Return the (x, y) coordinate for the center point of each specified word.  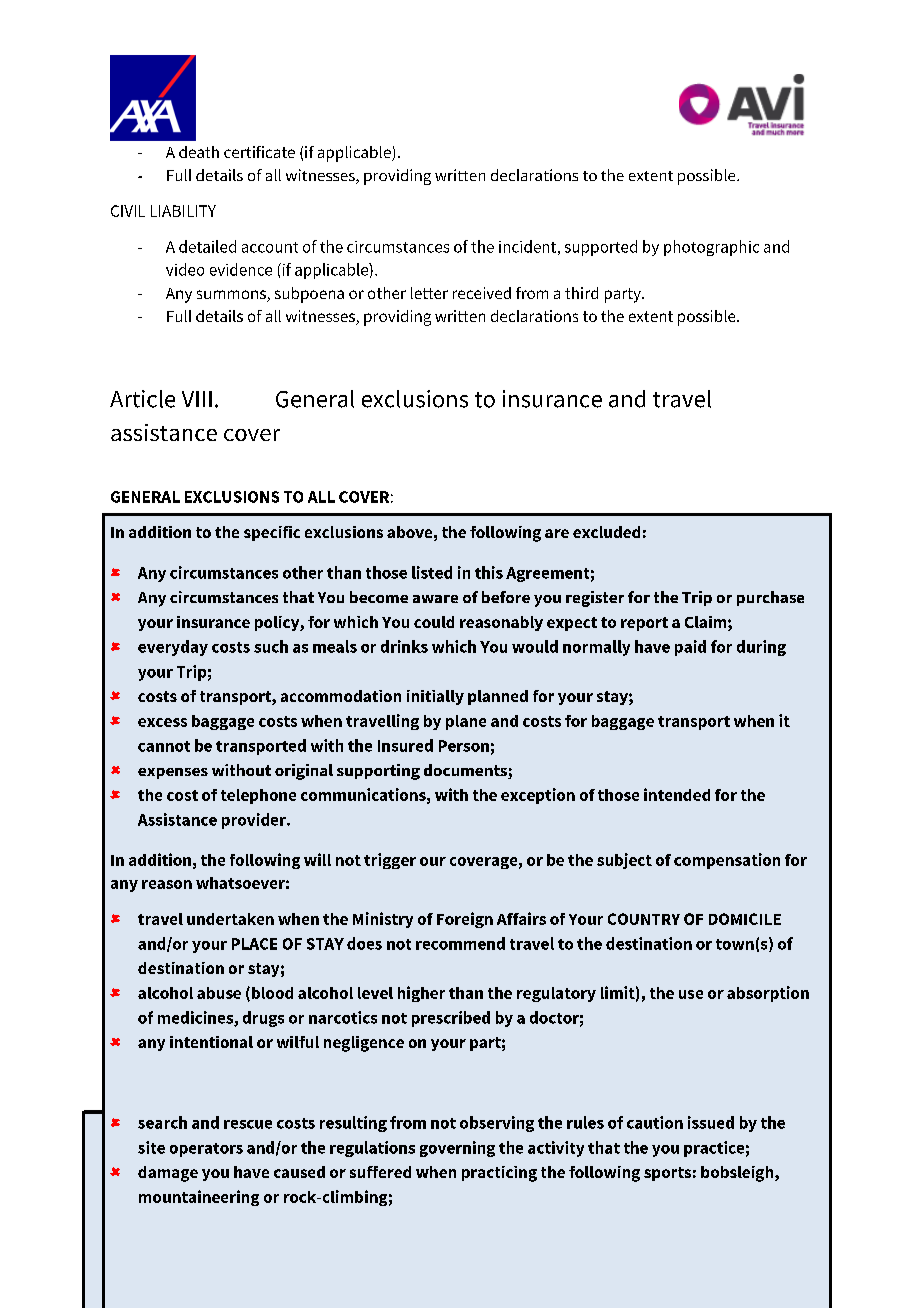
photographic (711, 248)
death (199, 152)
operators (206, 1150)
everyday (173, 648)
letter (429, 293)
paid (690, 648)
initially (435, 697)
